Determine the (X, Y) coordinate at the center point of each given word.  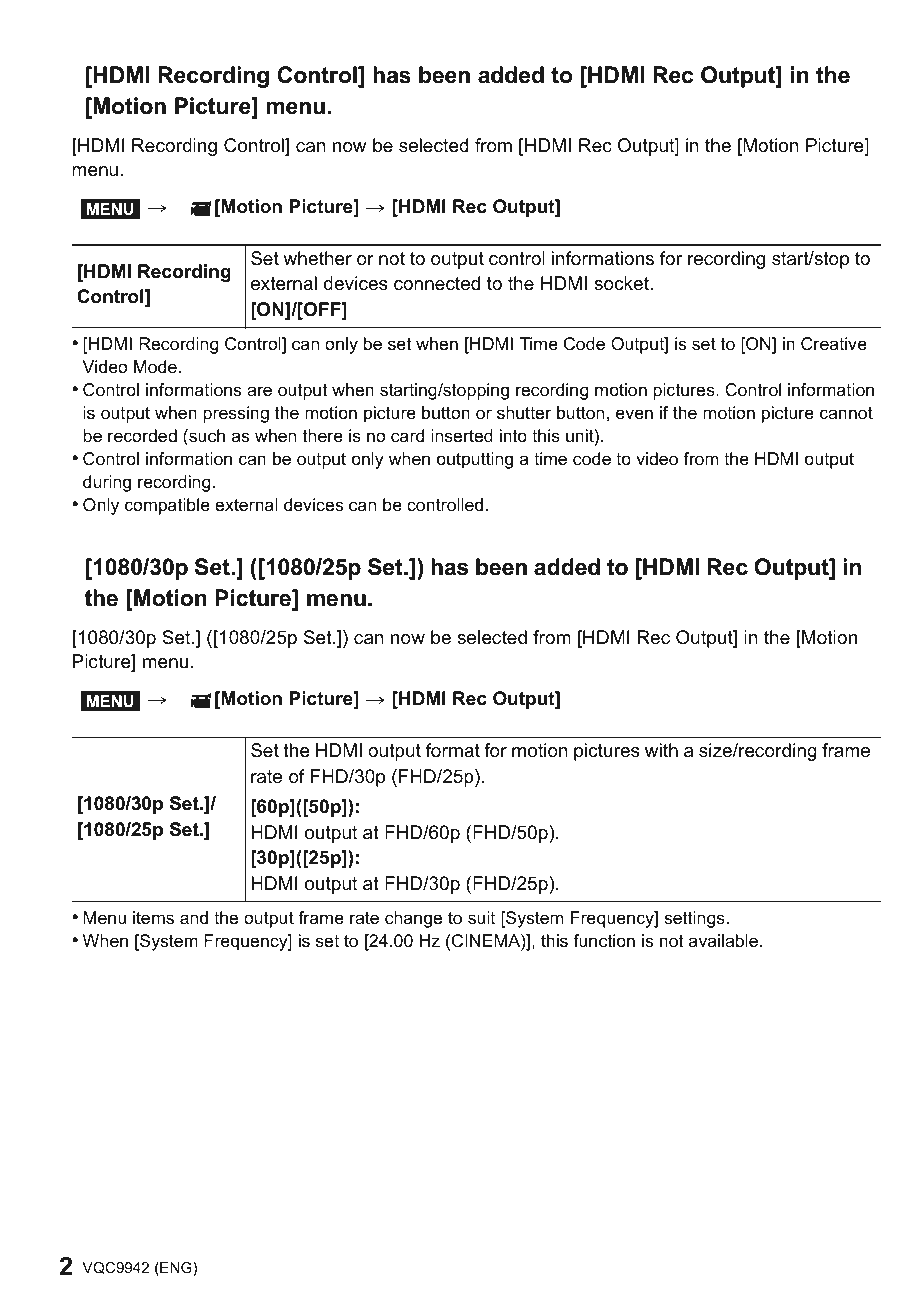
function (604, 940)
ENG (176, 1269)
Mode (155, 367)
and (194, 917)
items (153, 917)
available (725, 940)
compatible (167, 506)
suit (481, 917)
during (107, 483)
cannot (846, 413)
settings (694, 919)
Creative (834, 344)
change (413, 919)
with (661, 750)
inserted (462, 435)
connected (437, 283)
